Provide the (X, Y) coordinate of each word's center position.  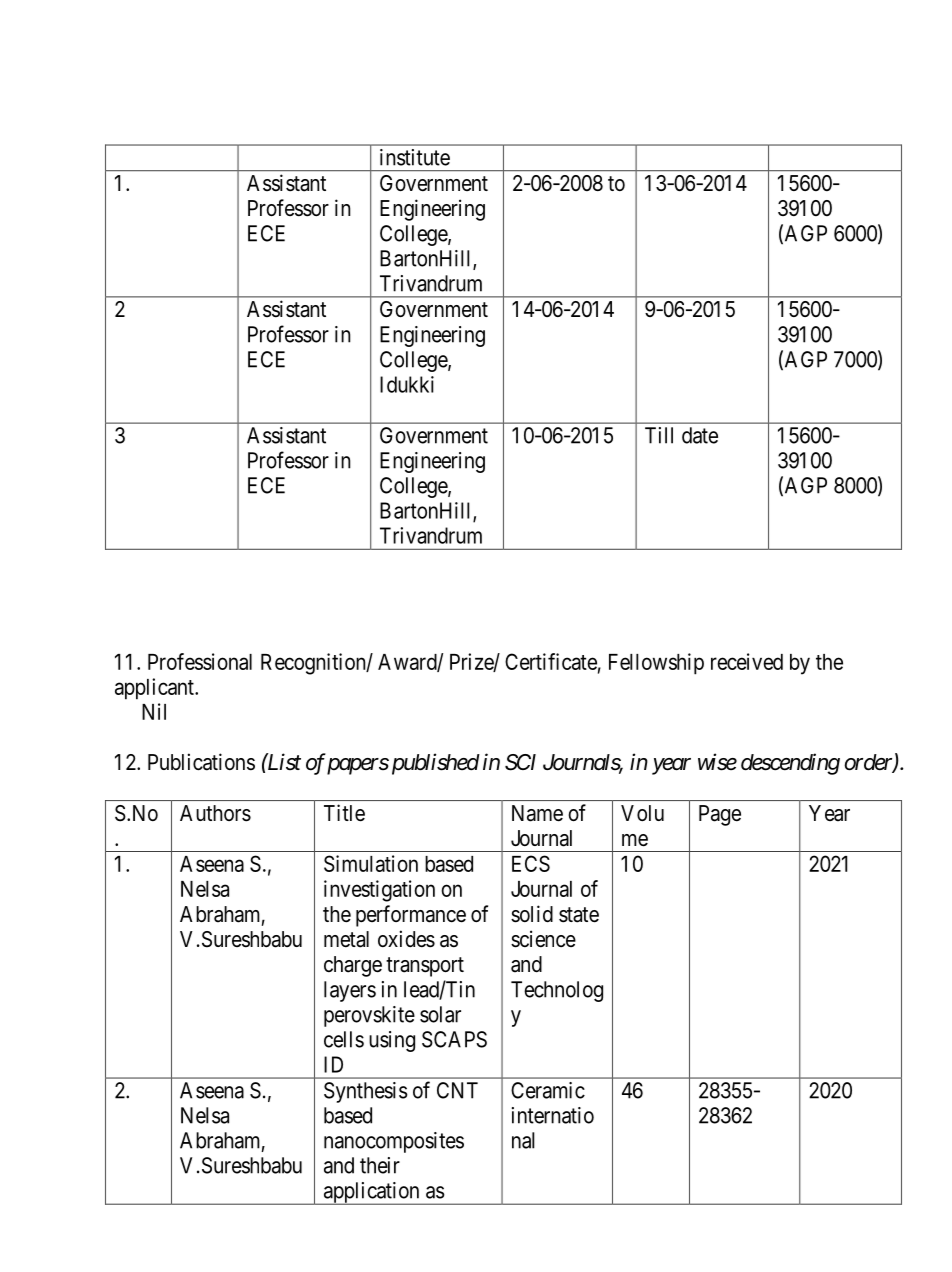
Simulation (371, 863)
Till (659, 435)
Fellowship (656, 664)
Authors (215, 813)
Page (720, 815)
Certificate (551, 661)
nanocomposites (394, 1142)
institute (415, 157)
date (700, 435)
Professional (200, 661)
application (371, 1193)
